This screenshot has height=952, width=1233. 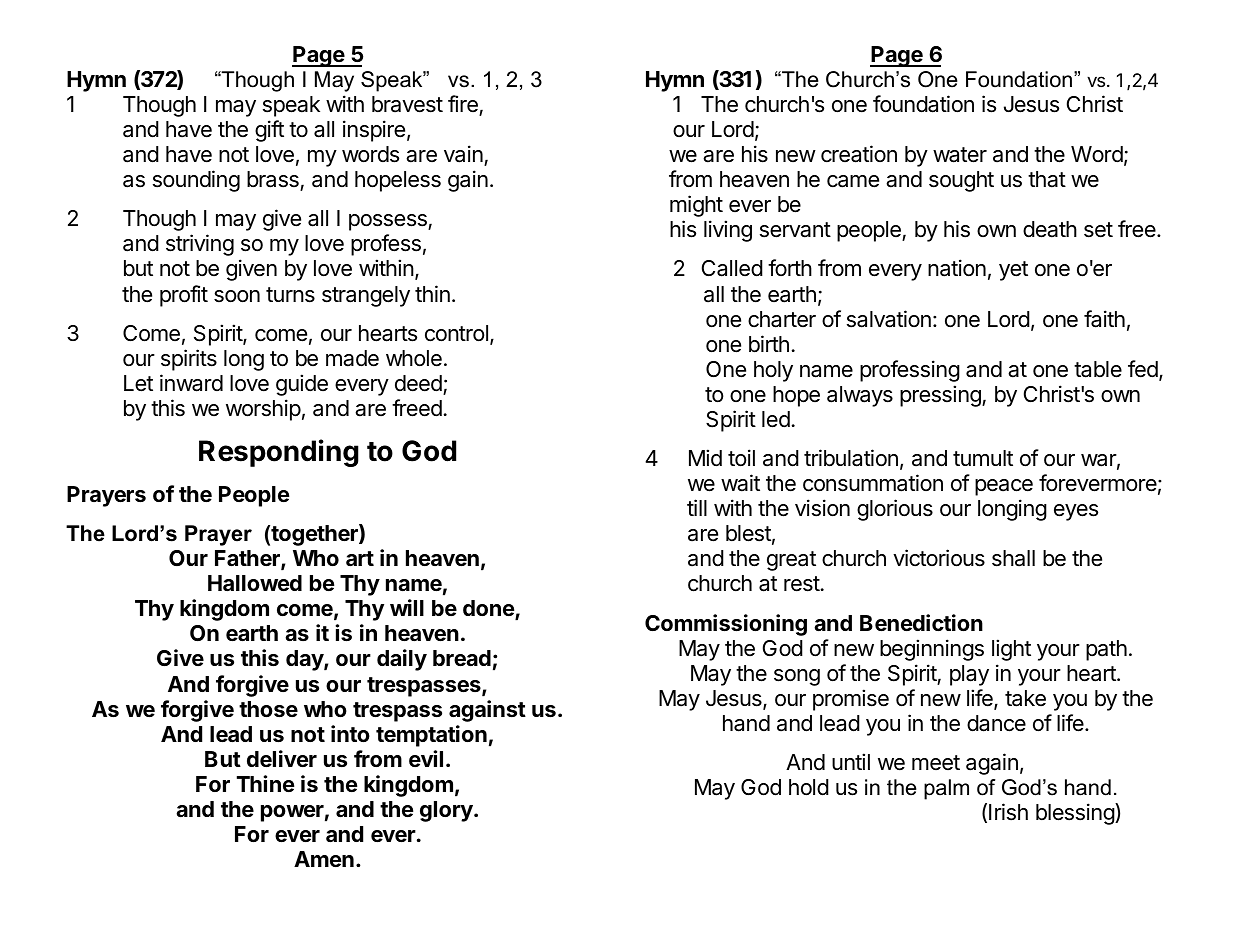 I want to click on fire, so click(x=463, y=104).
